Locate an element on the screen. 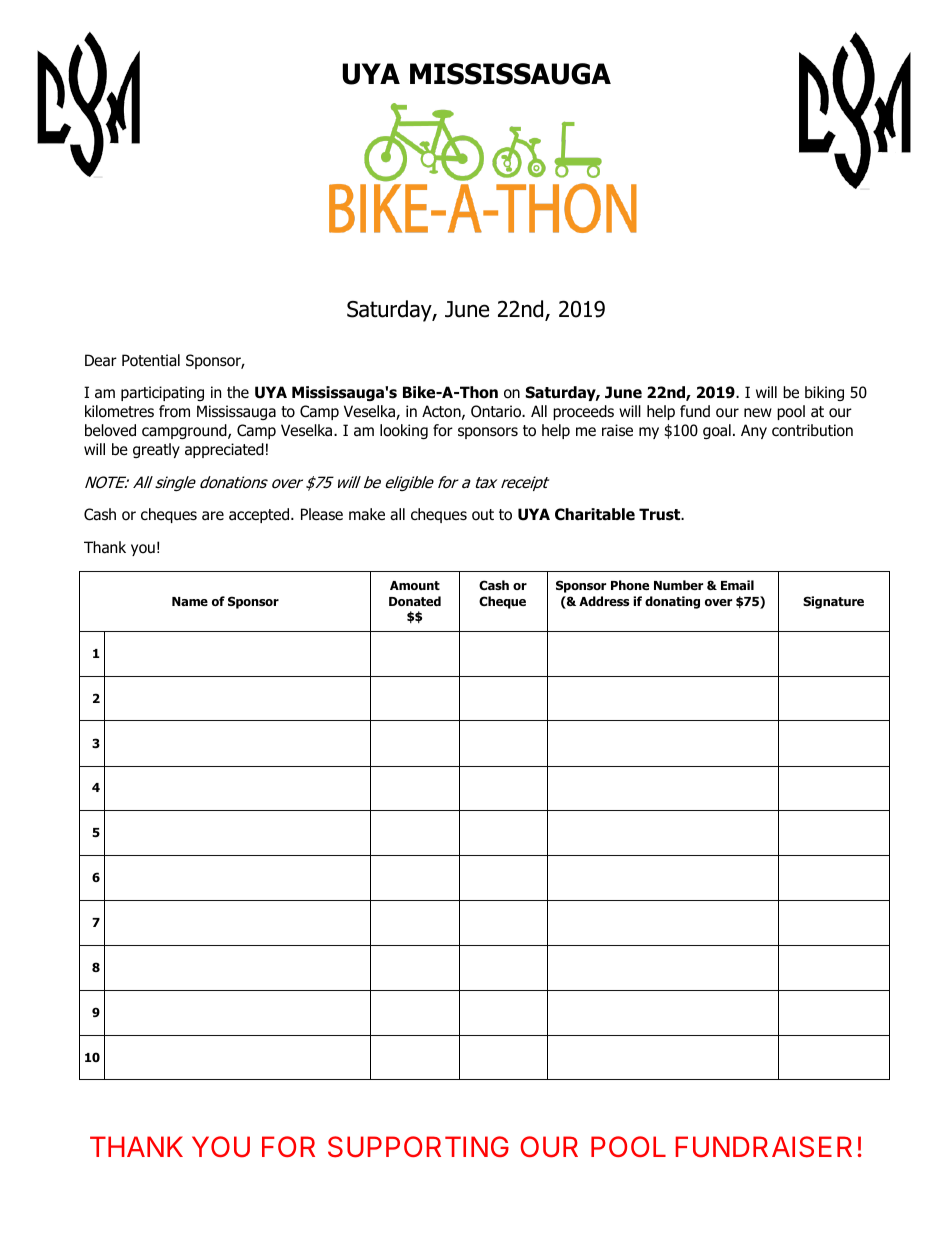  Amount is located at coordinates (415, 585).
